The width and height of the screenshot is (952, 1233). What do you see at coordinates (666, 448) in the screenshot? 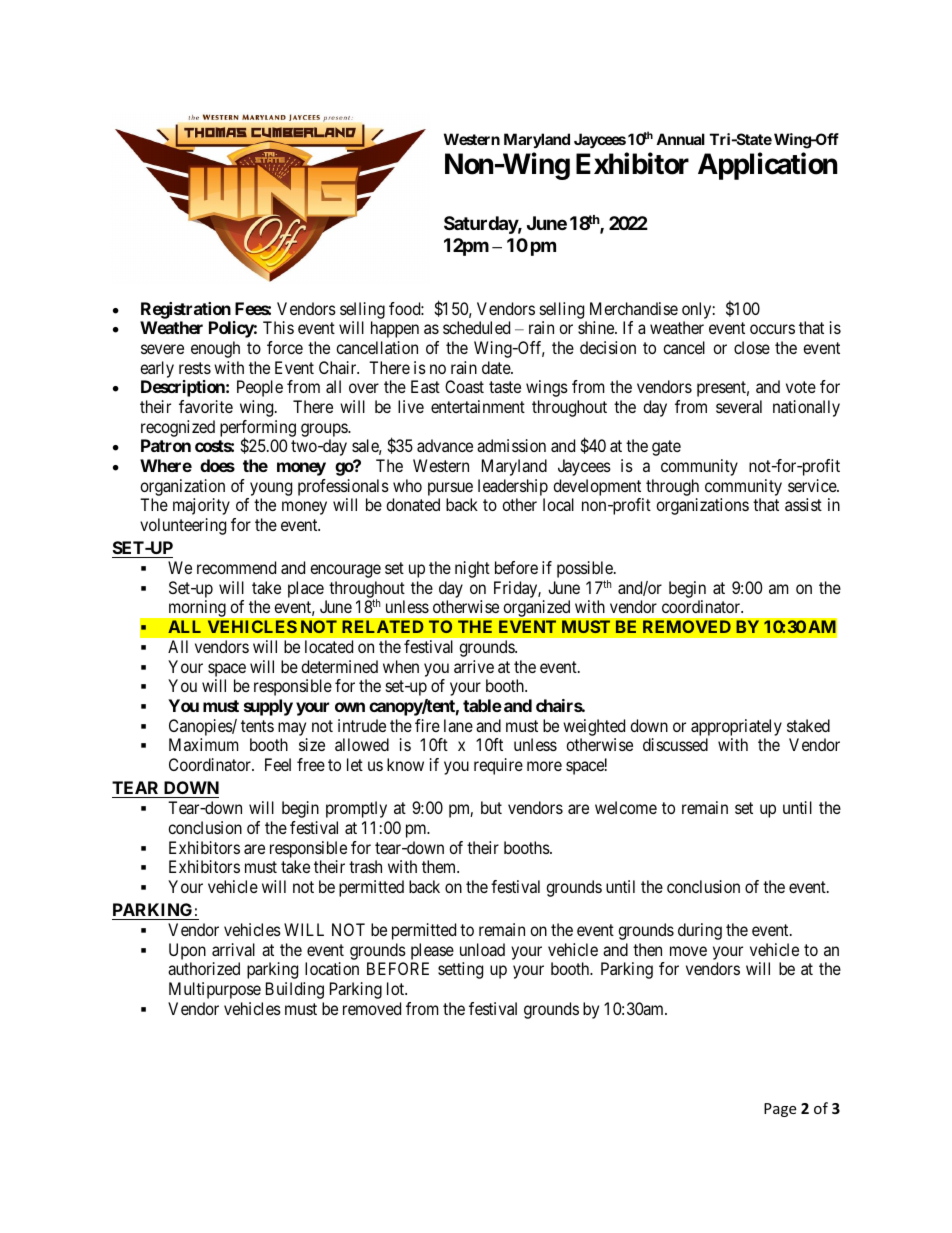
I see `gate` at bounding box center [666, 448].
